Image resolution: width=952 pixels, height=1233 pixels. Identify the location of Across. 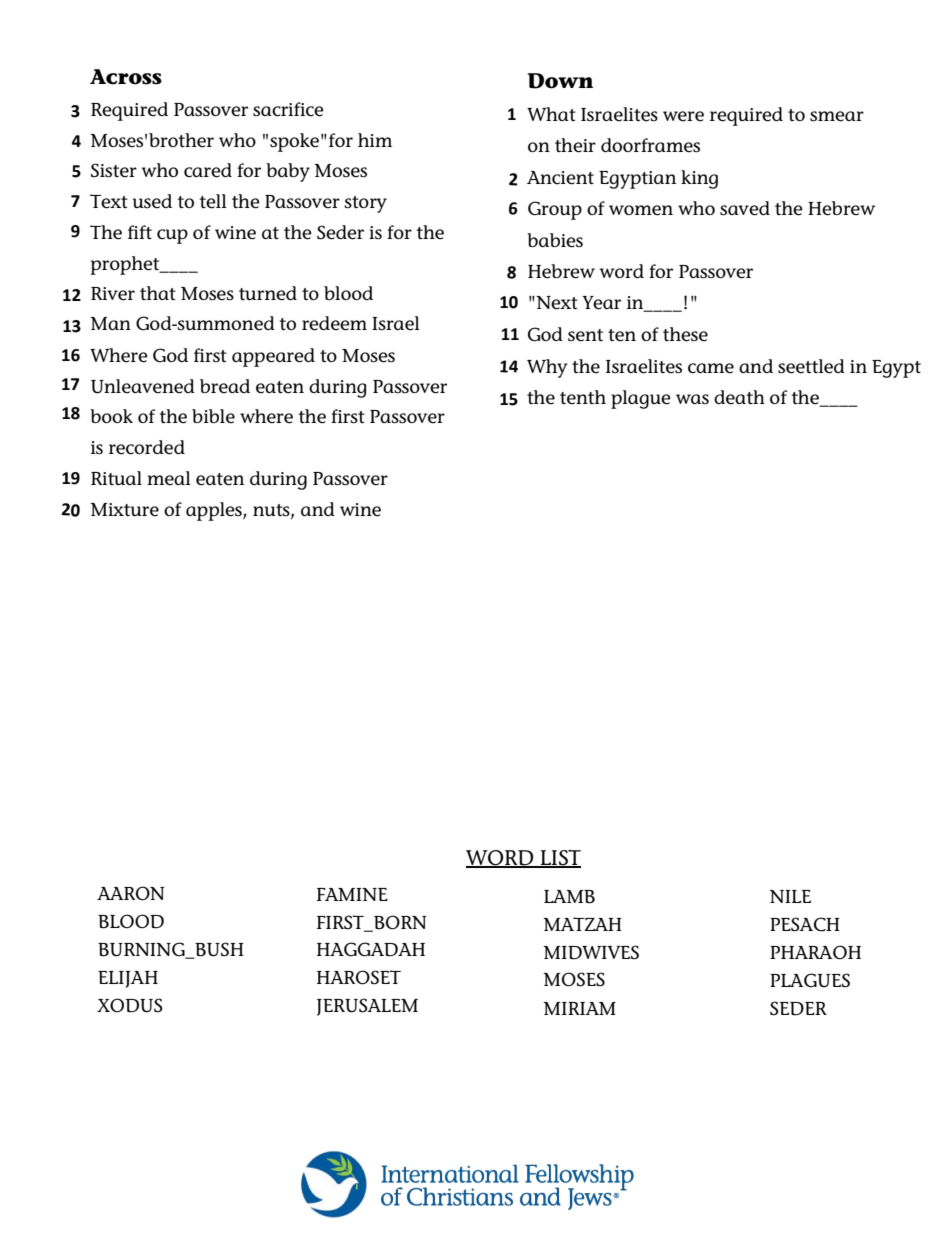
(126, 77).
